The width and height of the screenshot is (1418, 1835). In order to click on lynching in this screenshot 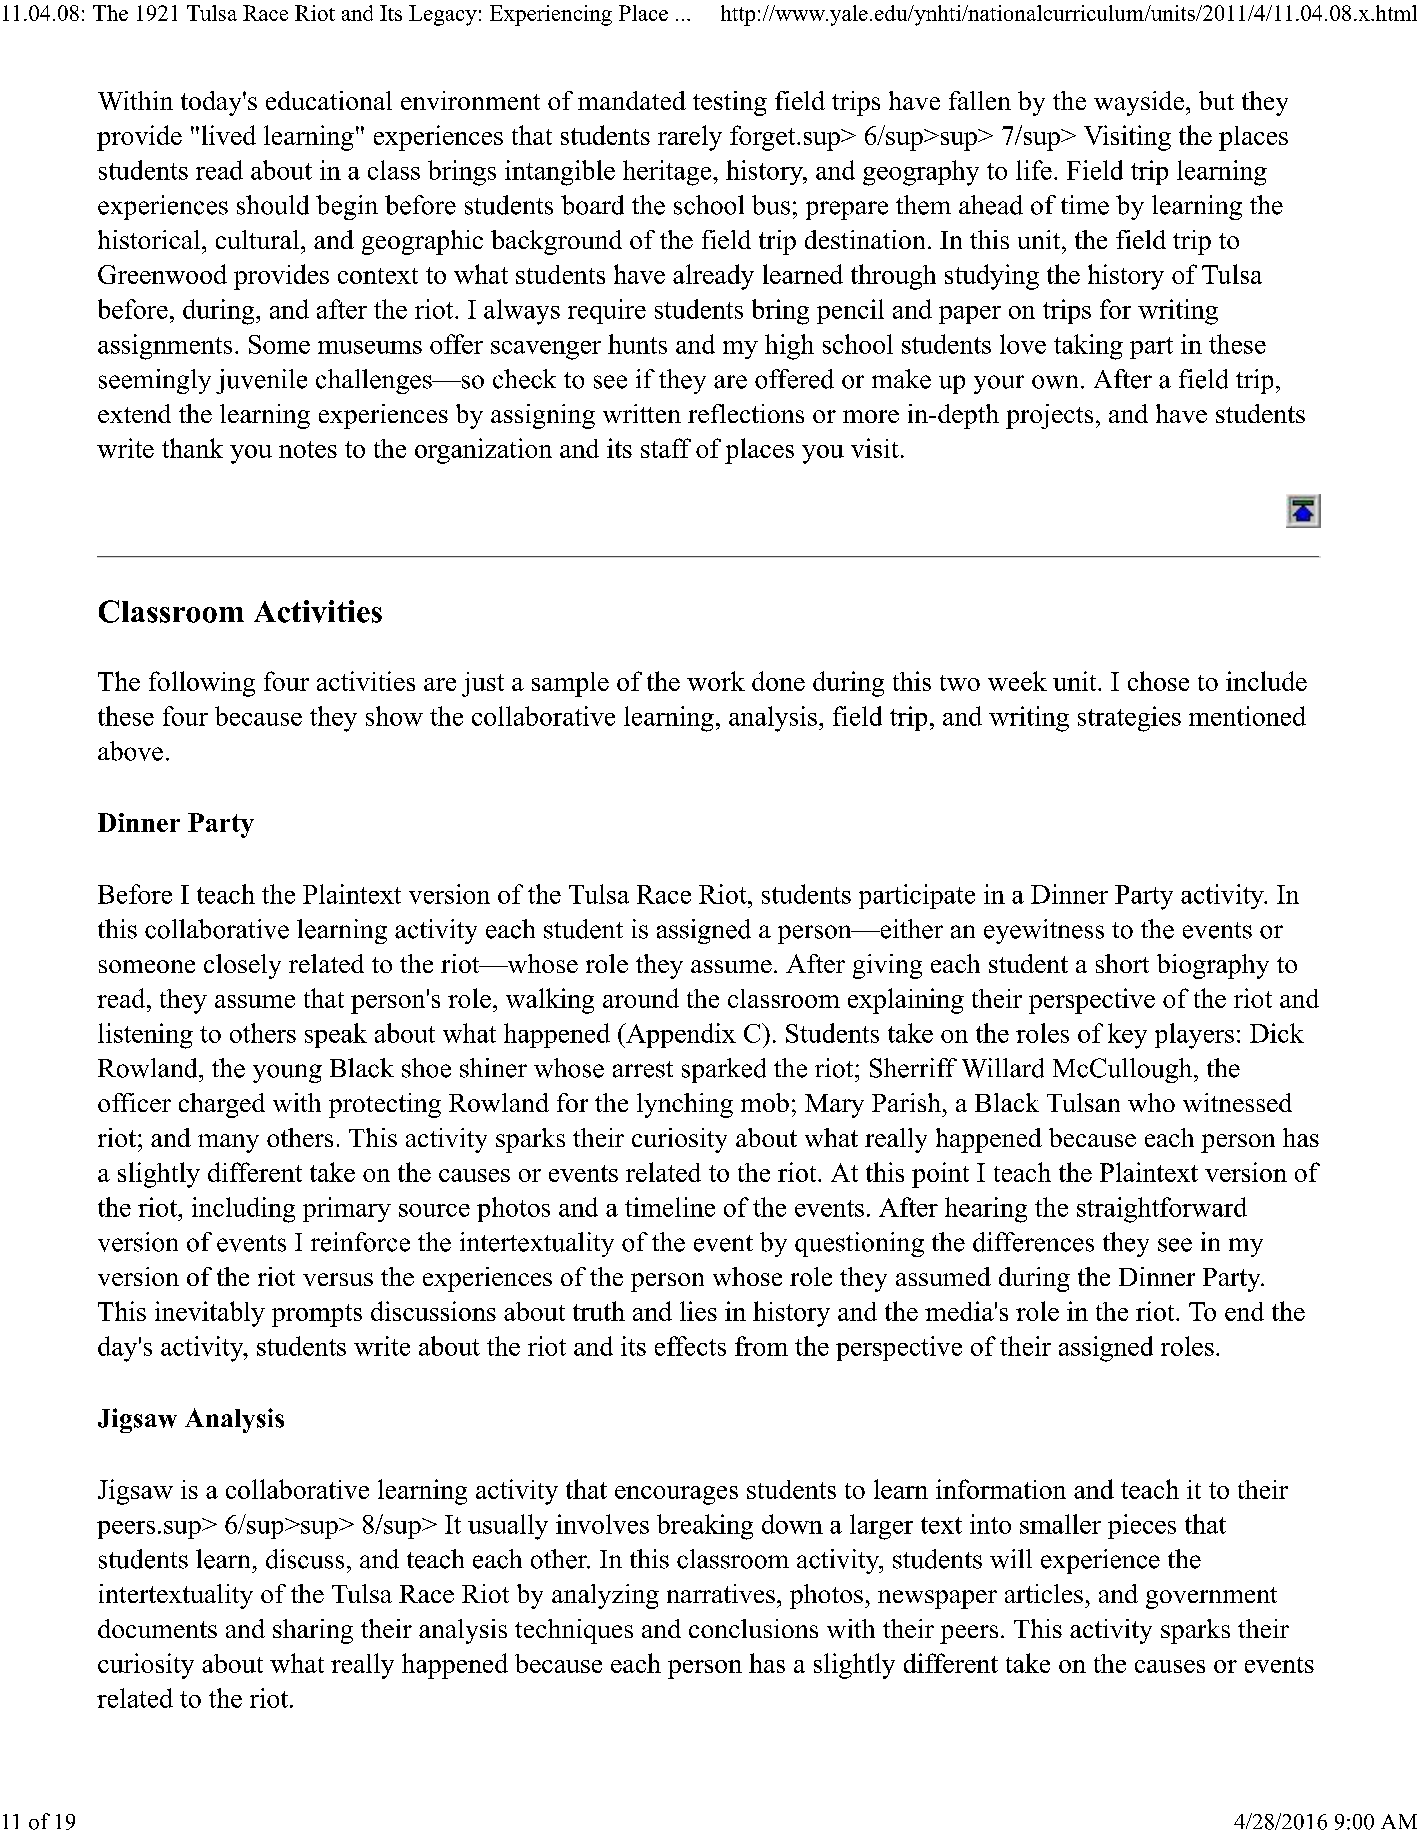, I will do `click(685, 1105)`.
